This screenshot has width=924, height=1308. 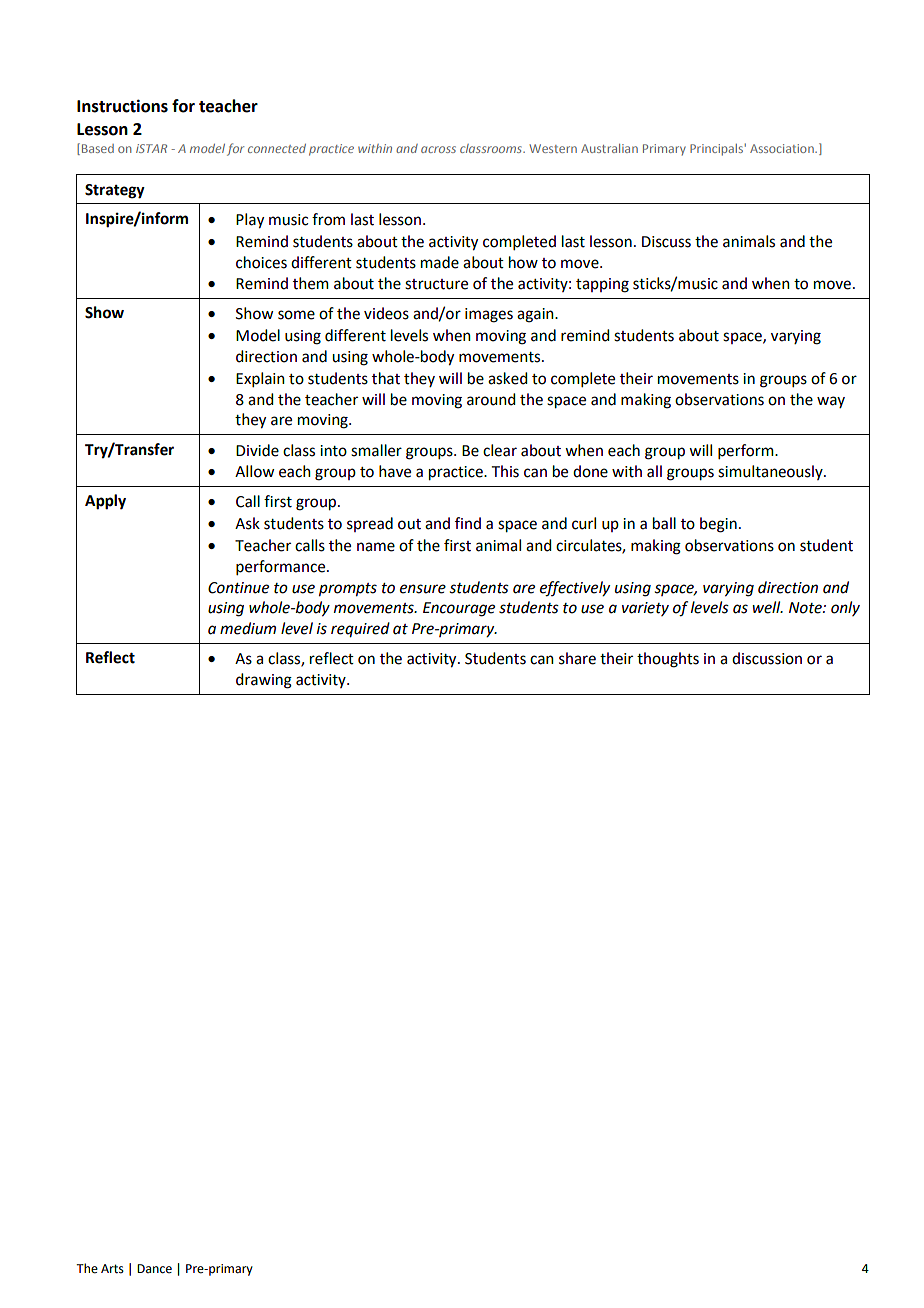 What do you see at coordinates (438, 149) in the screenshot?
I see `across` at bounding box center [438, 149].
